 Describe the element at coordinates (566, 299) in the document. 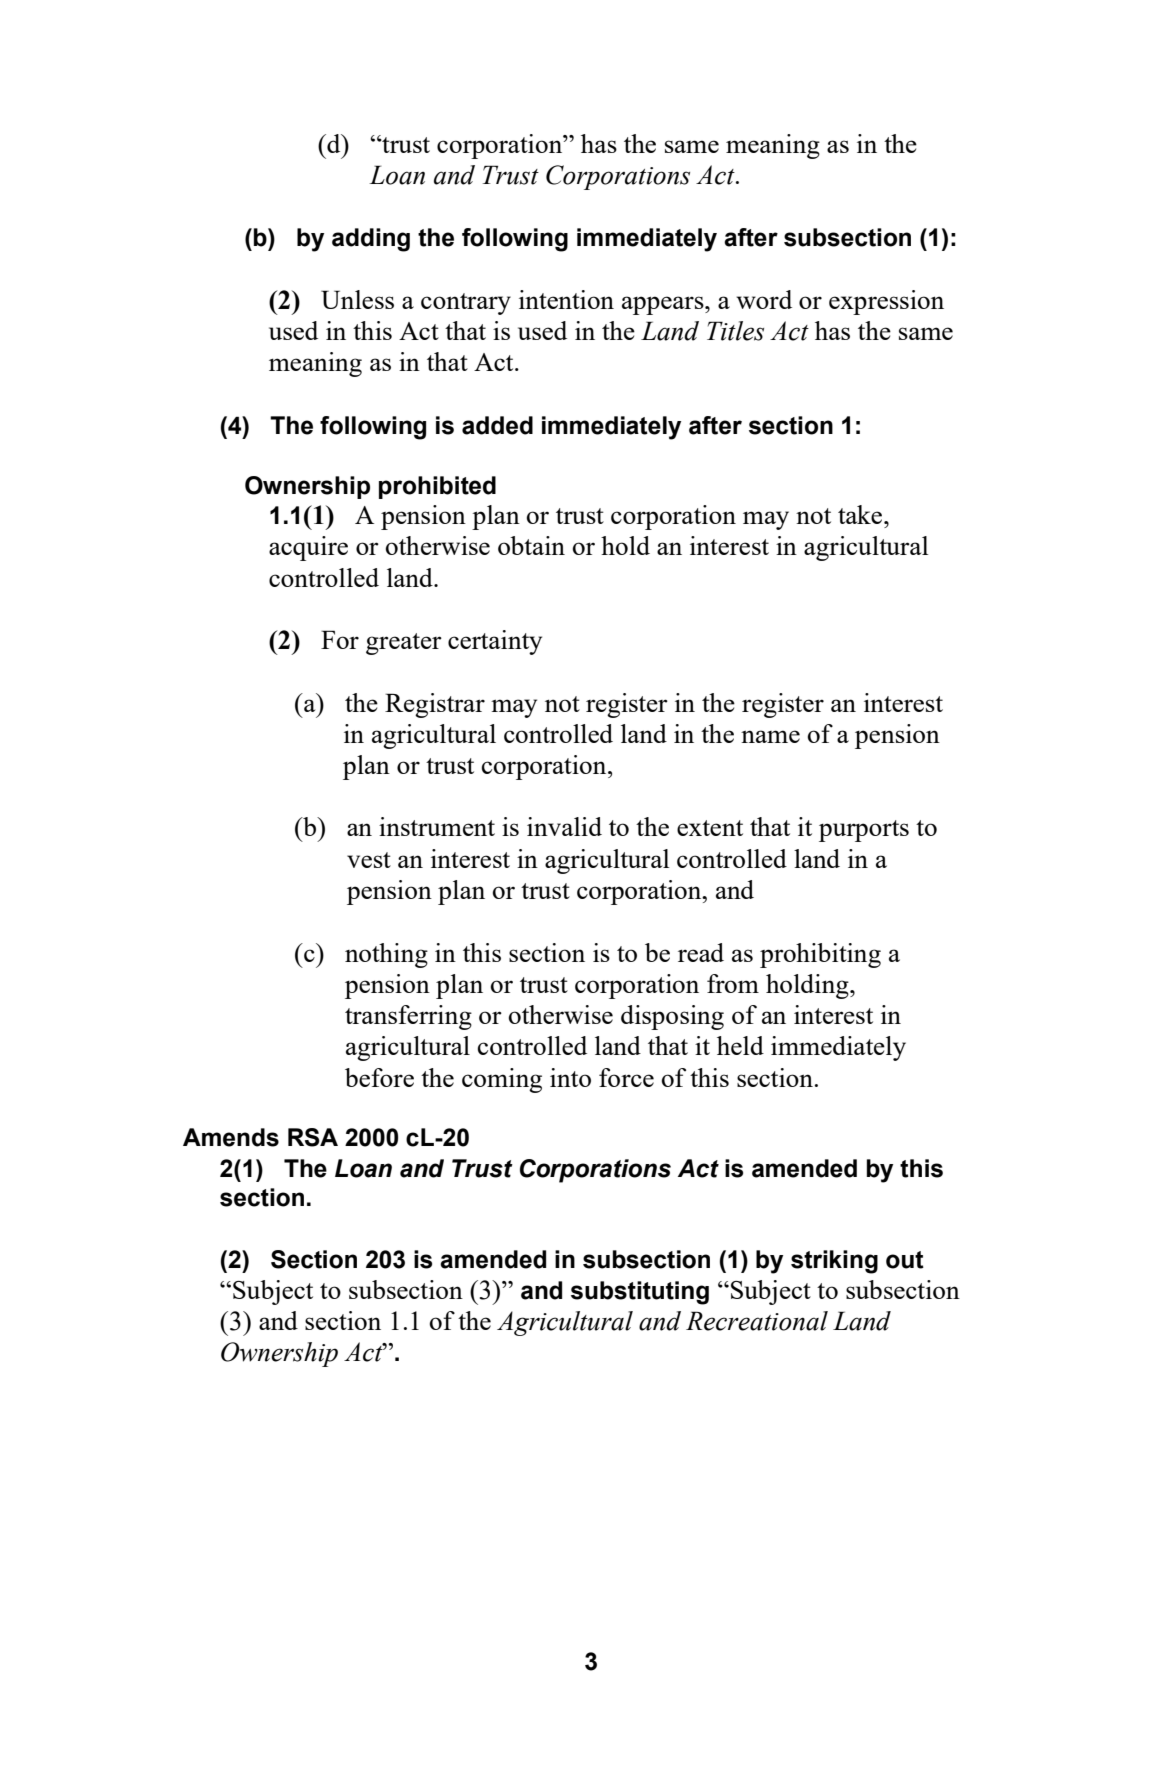

I see `intention` at that location.
